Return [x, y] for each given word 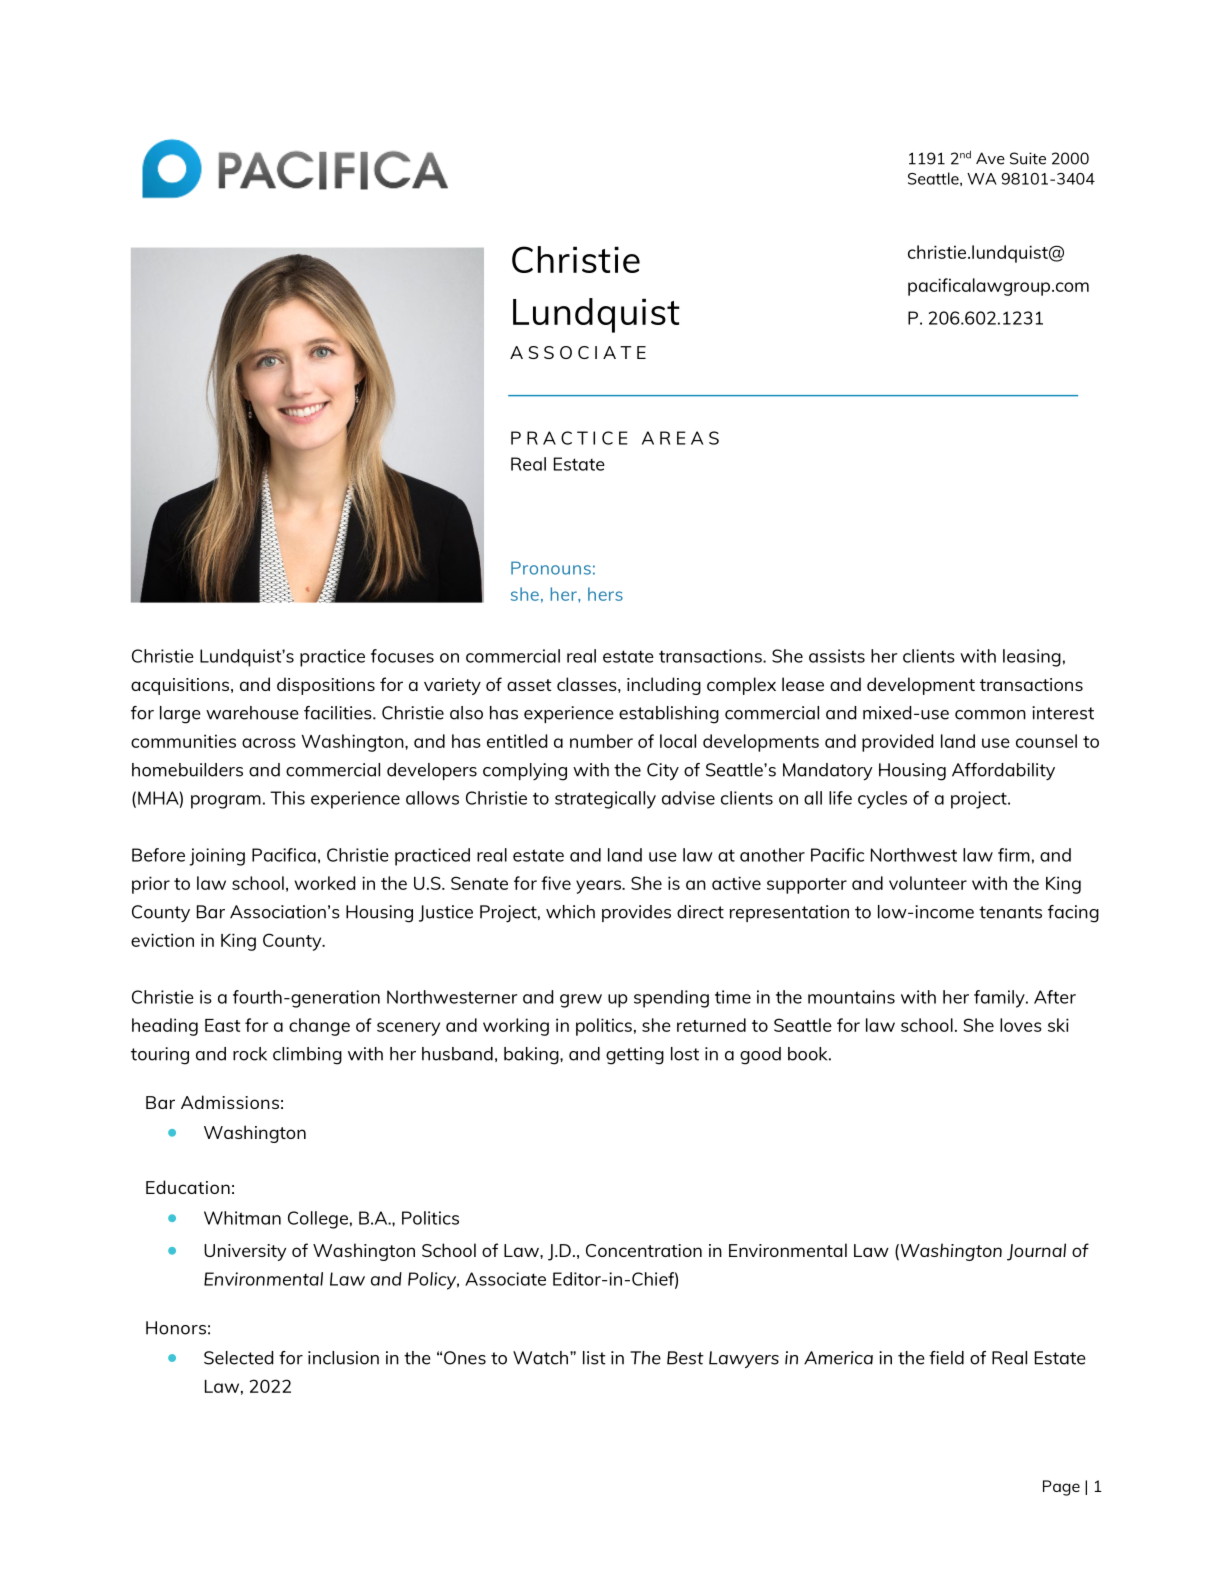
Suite [1028, 158]
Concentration [644, 1250]
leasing [1032, 658]
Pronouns [551, 568]
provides [636, 913]
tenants [1010, 912]
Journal [1036, 1252]
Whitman [242, 1218]
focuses [402, 656]
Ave [990, 158]
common [990, 715]
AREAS [680, 438]
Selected [238, 1358]
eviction [162, 940]
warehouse [252, 713]
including [664, 686]
